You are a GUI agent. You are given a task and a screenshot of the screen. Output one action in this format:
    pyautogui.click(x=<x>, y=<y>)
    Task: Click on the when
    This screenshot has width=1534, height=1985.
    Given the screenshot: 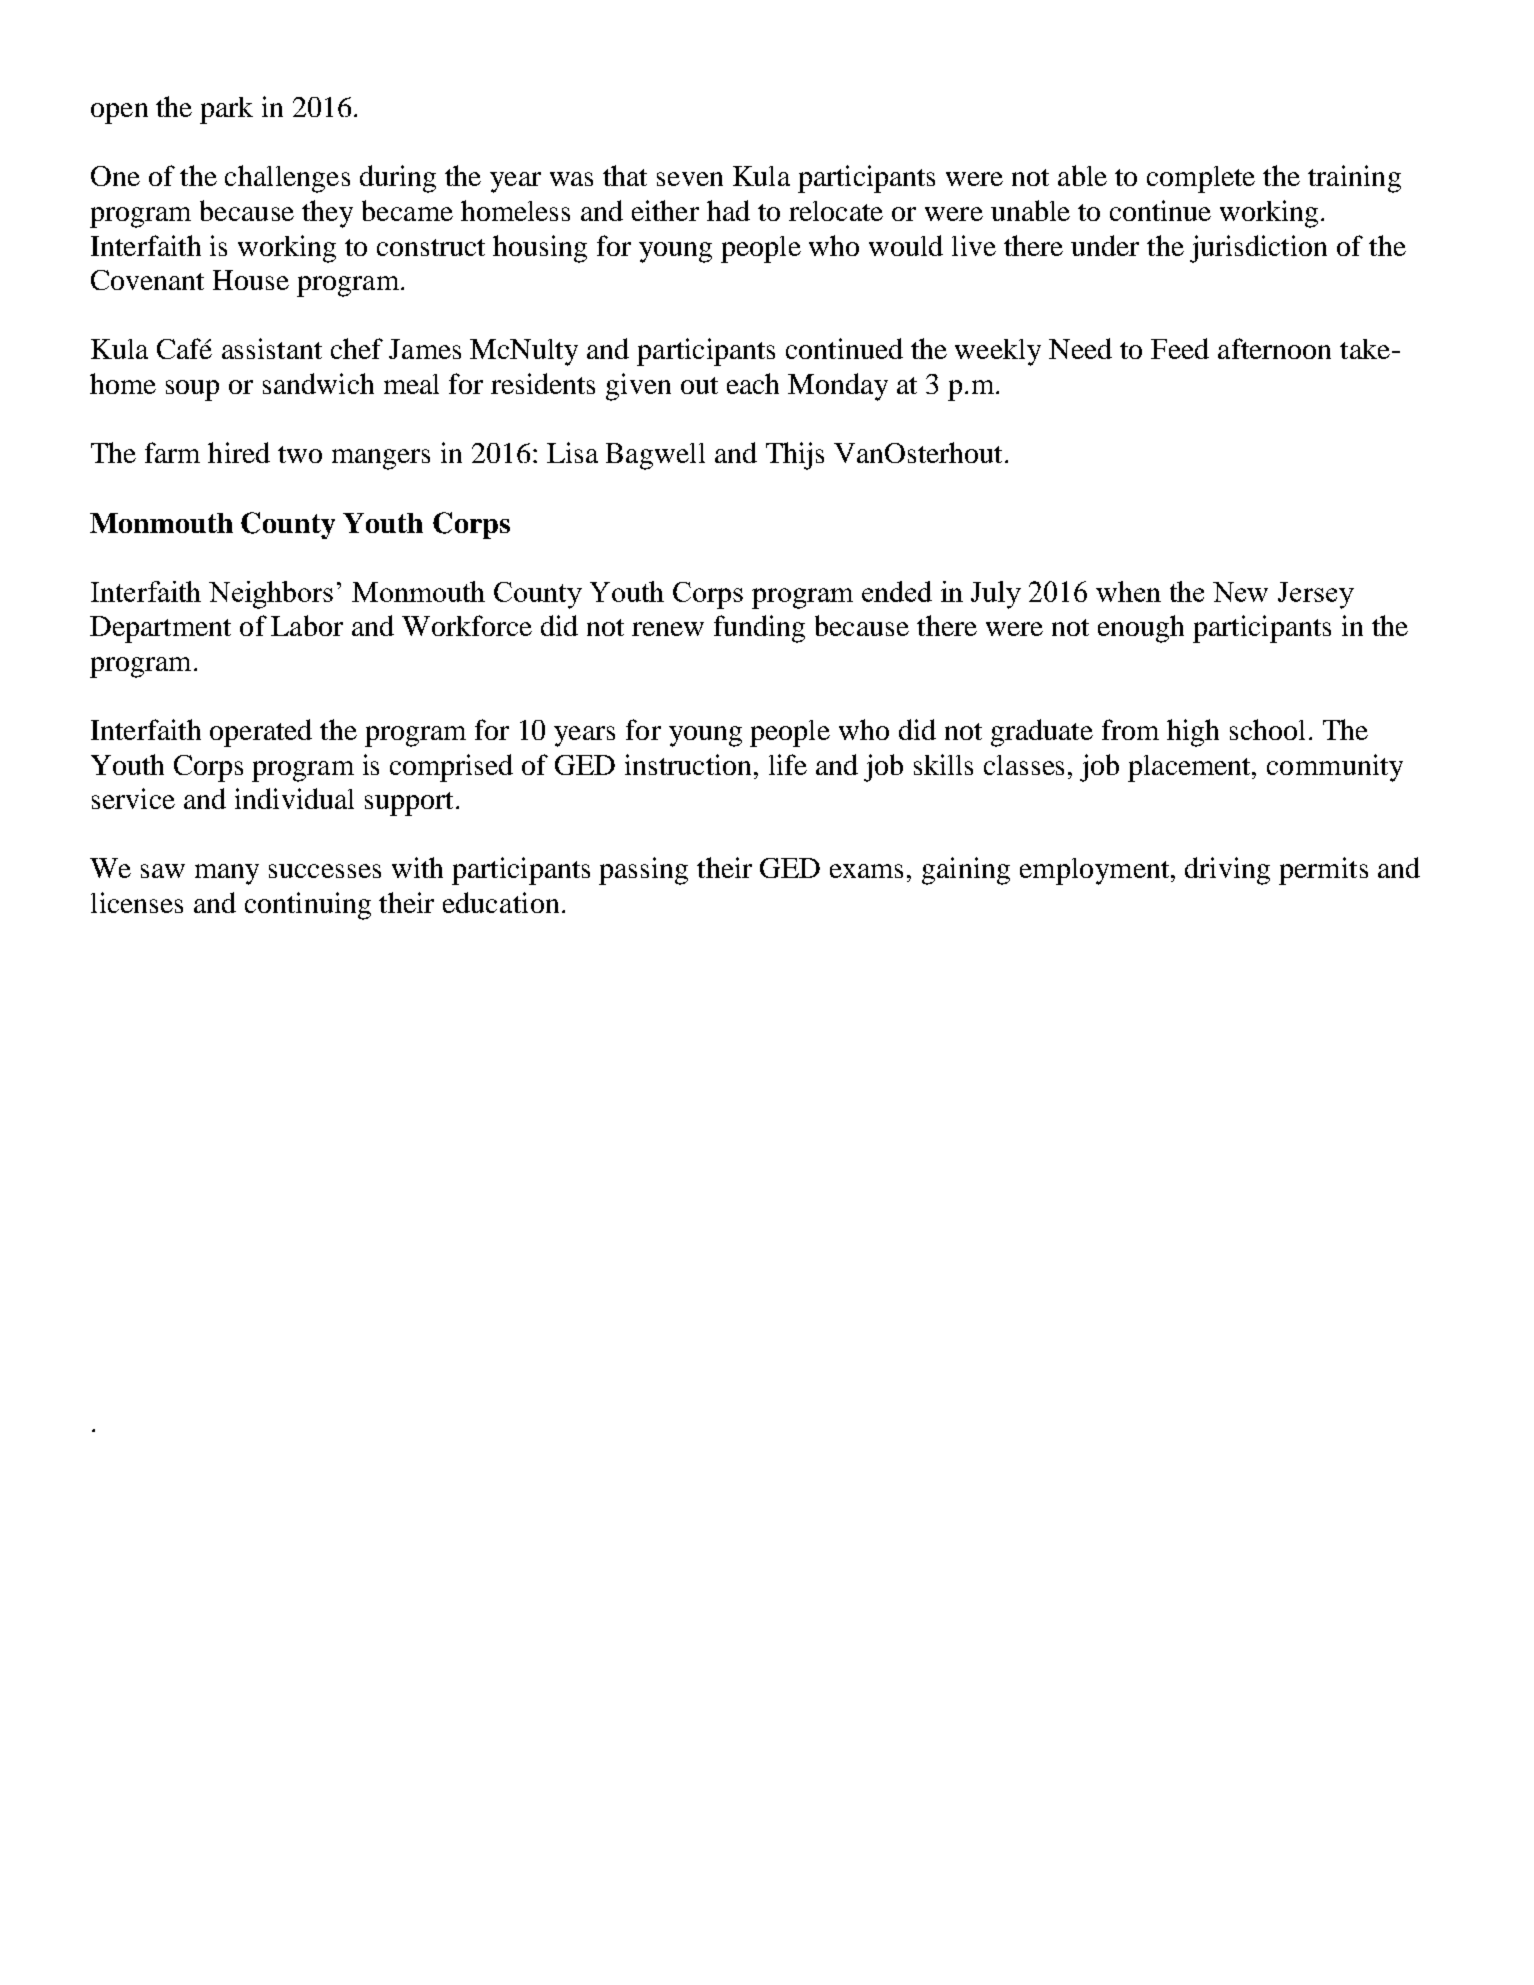 What is the action you would take?
    pyautogui.click(x=1128, y=591)
